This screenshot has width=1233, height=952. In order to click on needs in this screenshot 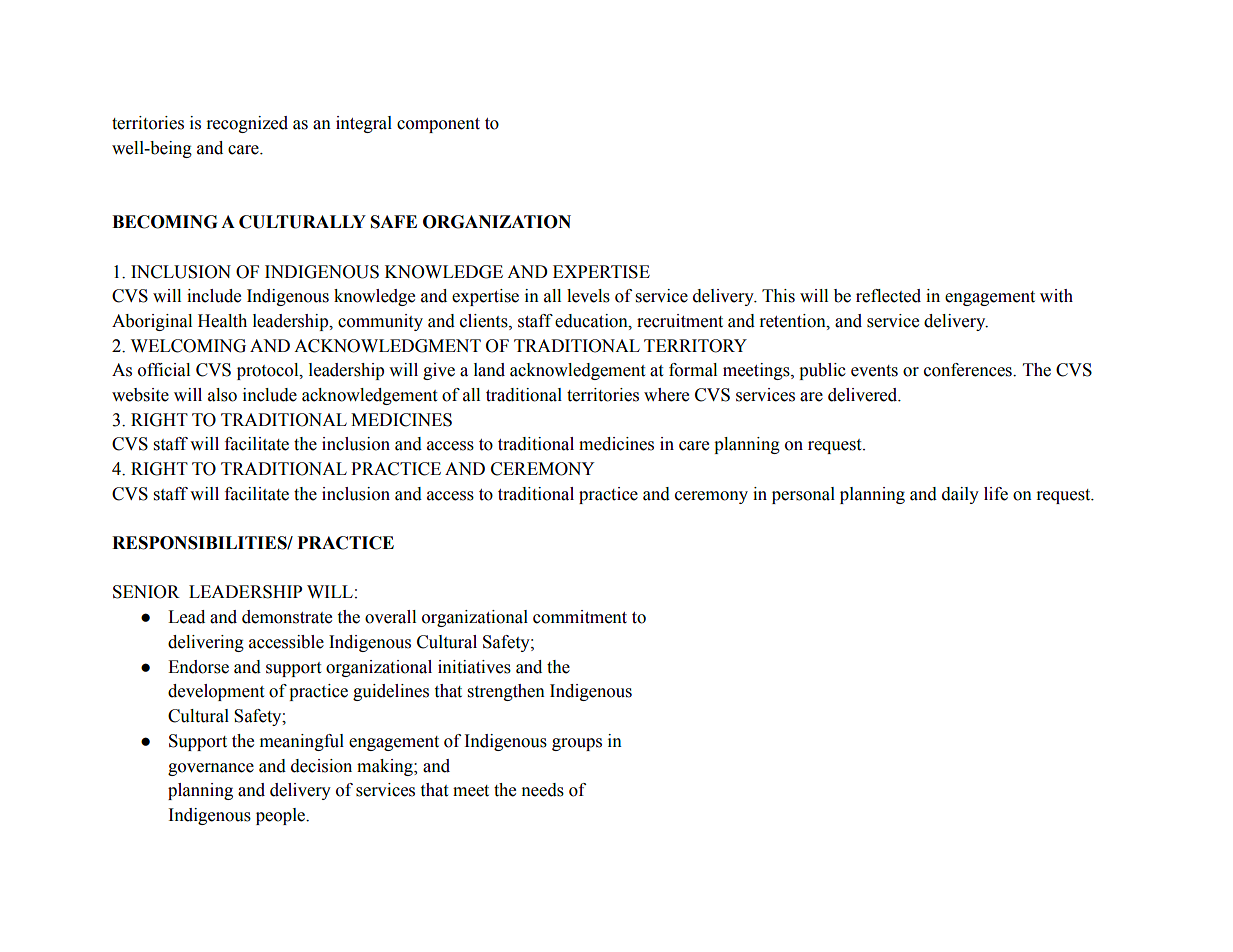, I will do `click(543, 790)`.
